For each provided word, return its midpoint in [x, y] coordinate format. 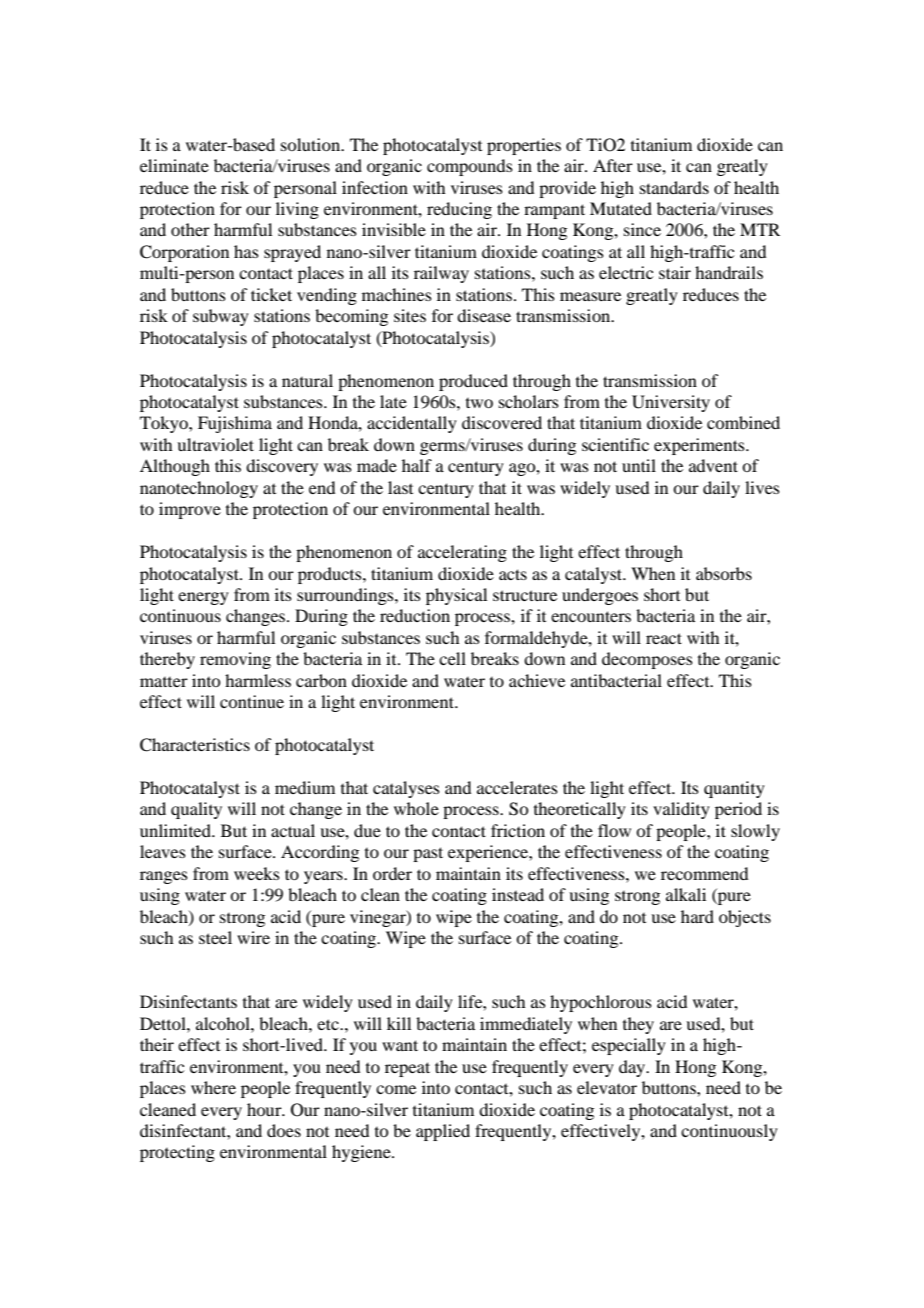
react [664, 638]
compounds [470, 167]
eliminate [174, 165]
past [428, 854]
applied [443, 1132]
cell [452, 658]
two [479, 403]
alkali [686, 894]
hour [265, 1109]
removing [235, 660]
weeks [257, 873]
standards [674, 187]
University [671, 403]
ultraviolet [215, 444]
